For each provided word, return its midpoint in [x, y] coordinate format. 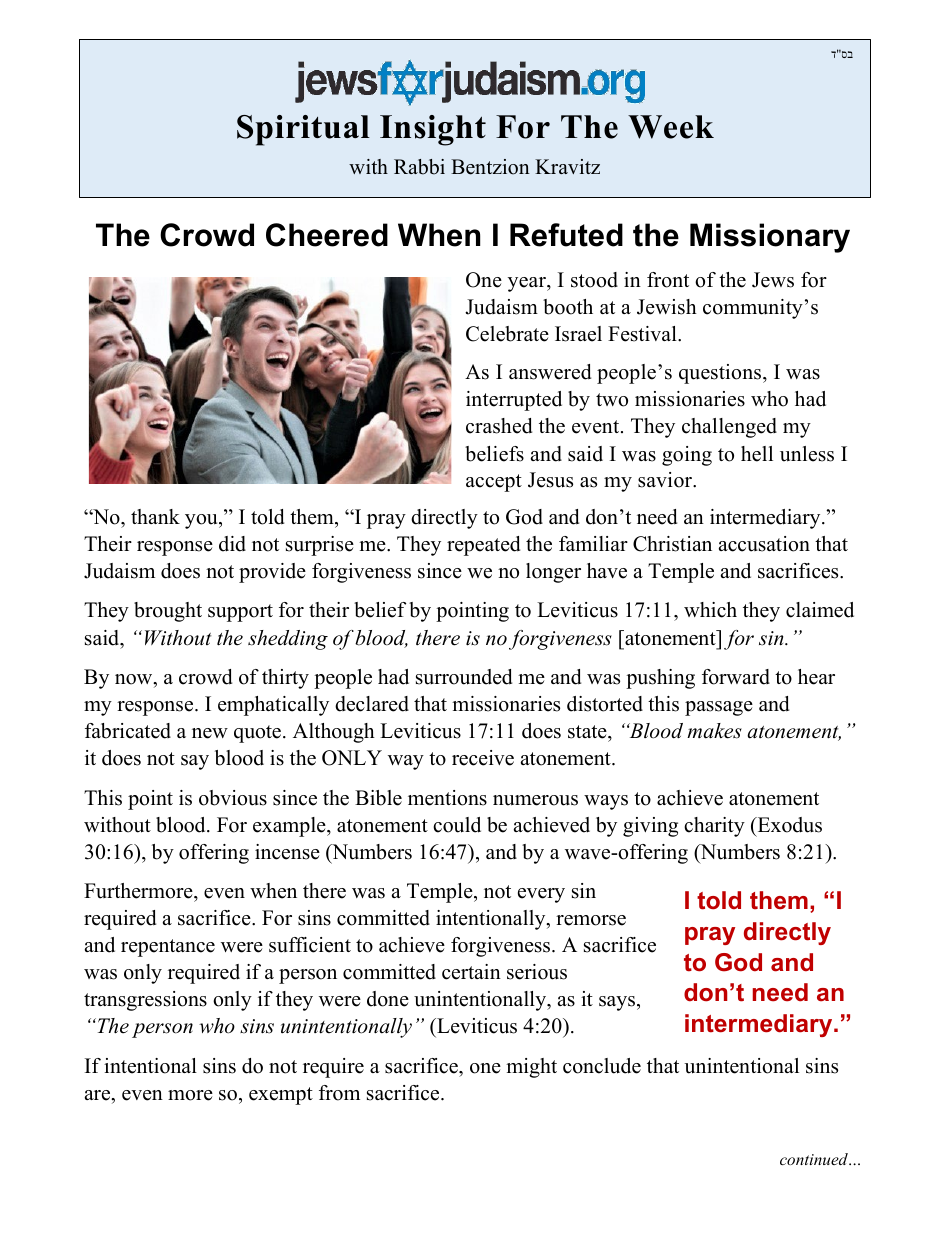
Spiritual [303, 130]
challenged [729, 428]
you [202, 521]
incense [287, 852]
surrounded [464, 677]
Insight [433, 130]
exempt [281, 1096]
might [531, 1068]
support [240, 613]
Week [671, 127]
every [541, 895]
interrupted [514, 401]
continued [815, 1159]
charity [714, 827]
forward [736, 677]
